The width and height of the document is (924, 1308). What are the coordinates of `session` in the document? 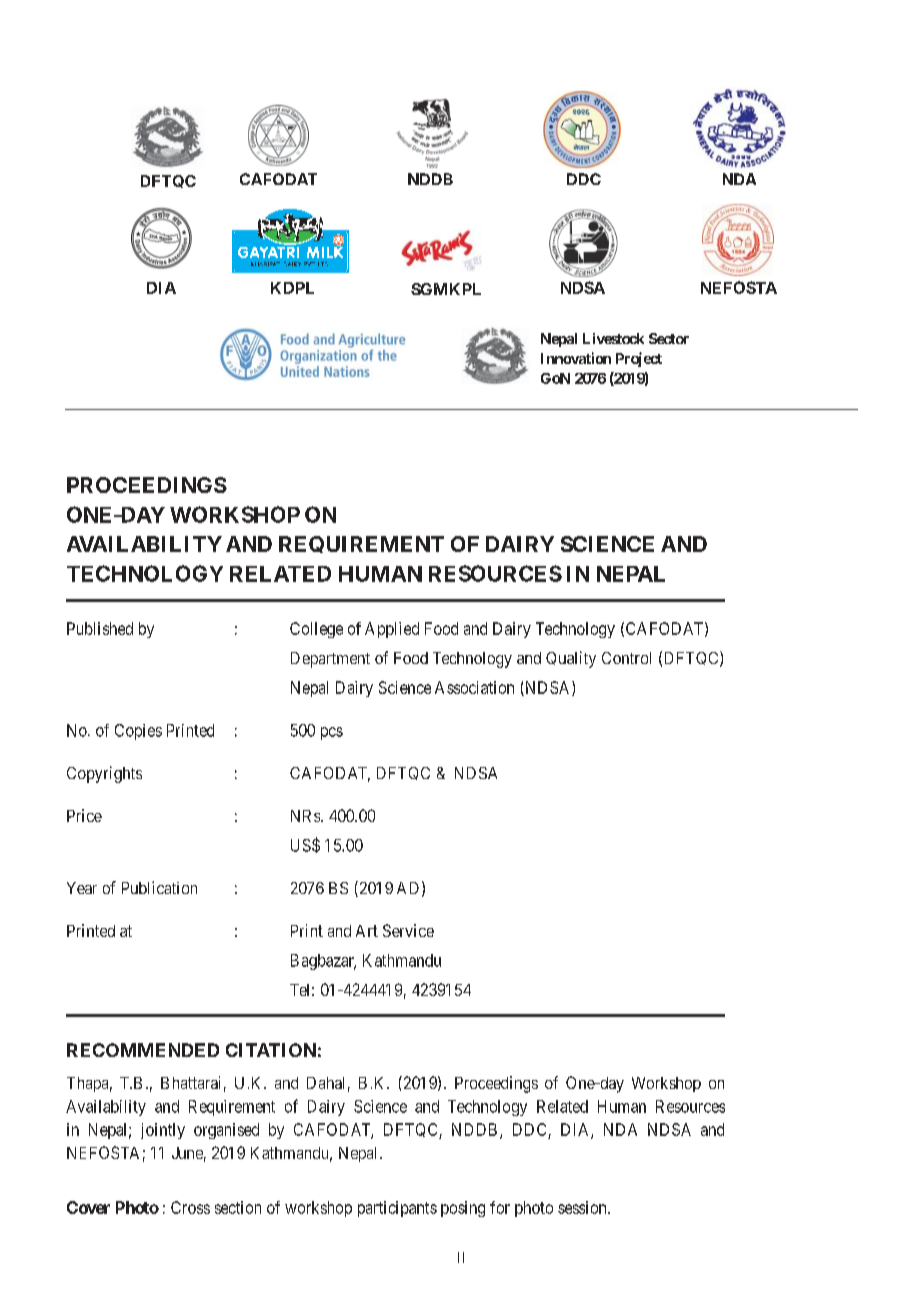 It's located at (583, 1207).
